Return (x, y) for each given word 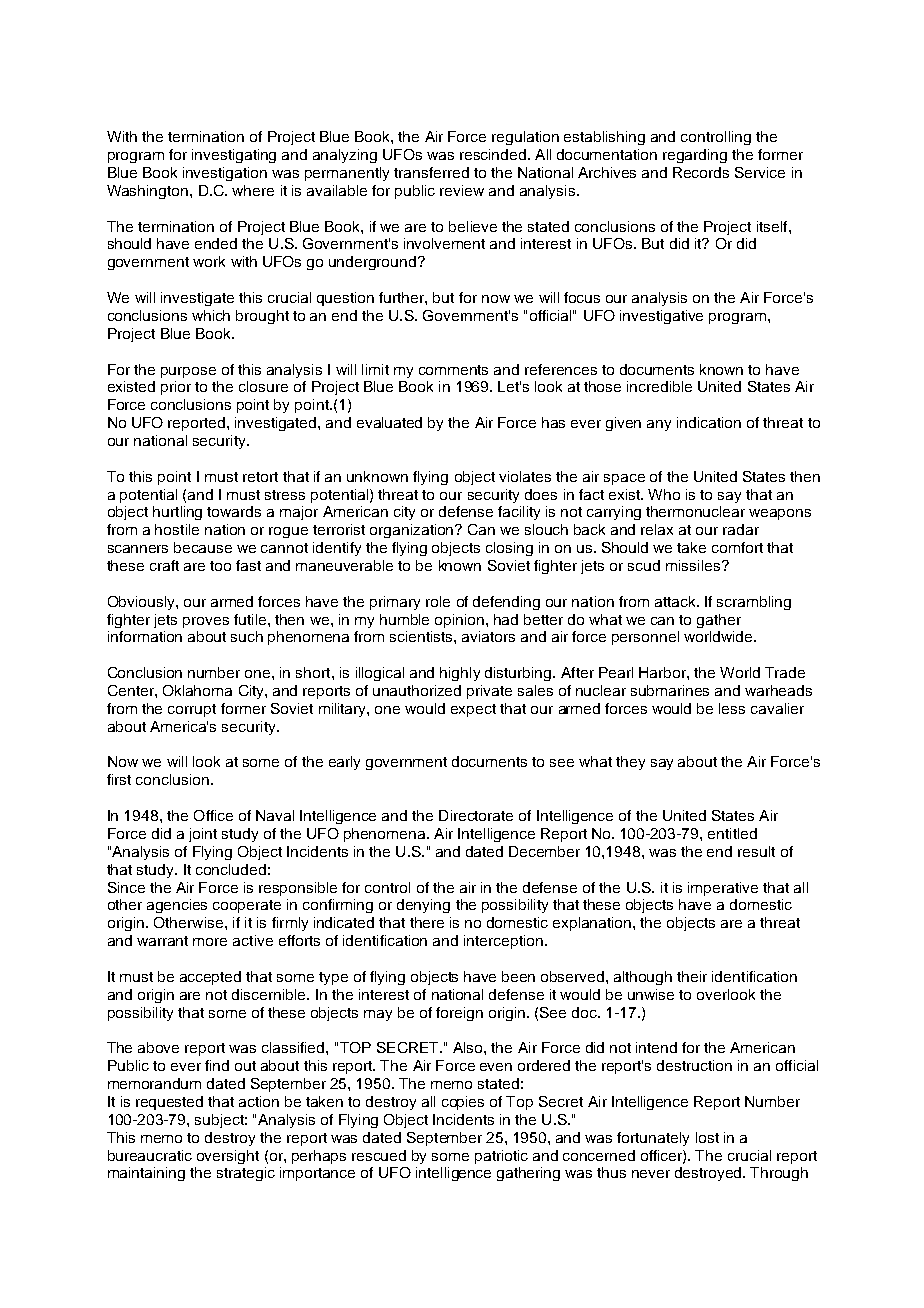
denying (423, 906)
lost (707, 1137)
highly (460, 674)
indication (709, 422)
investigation (225, 174)
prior (176, 388)
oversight (228, 1157)
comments (453, 370)
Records (701, 172)
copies (463, 1103)
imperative (723, 889)
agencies (177, 906)
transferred (431, 172)
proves (206, 622)
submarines (670, 690)
